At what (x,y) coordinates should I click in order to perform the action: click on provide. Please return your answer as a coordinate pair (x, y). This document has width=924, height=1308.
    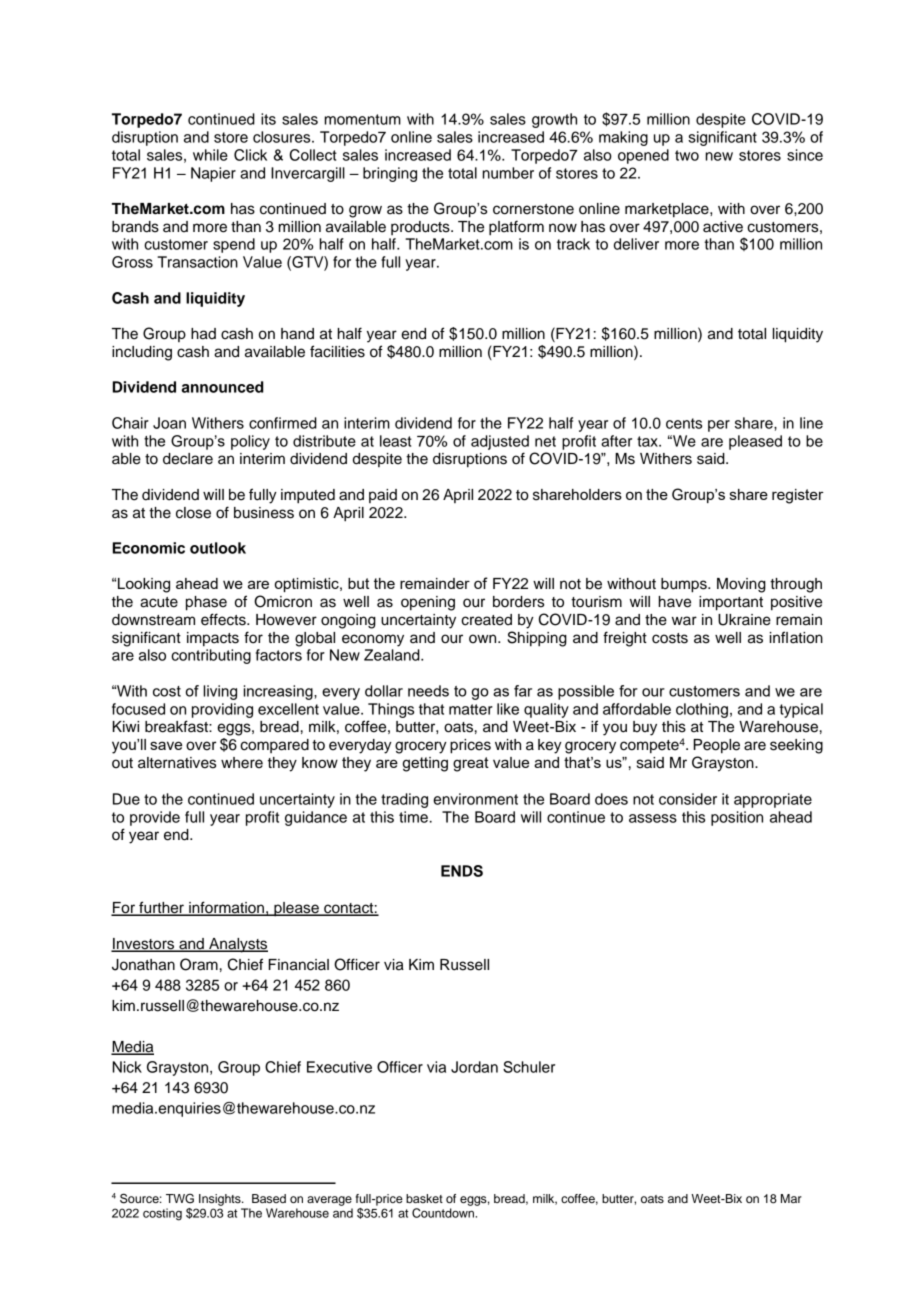
    Looking at the image, I should click on (155, 818).
